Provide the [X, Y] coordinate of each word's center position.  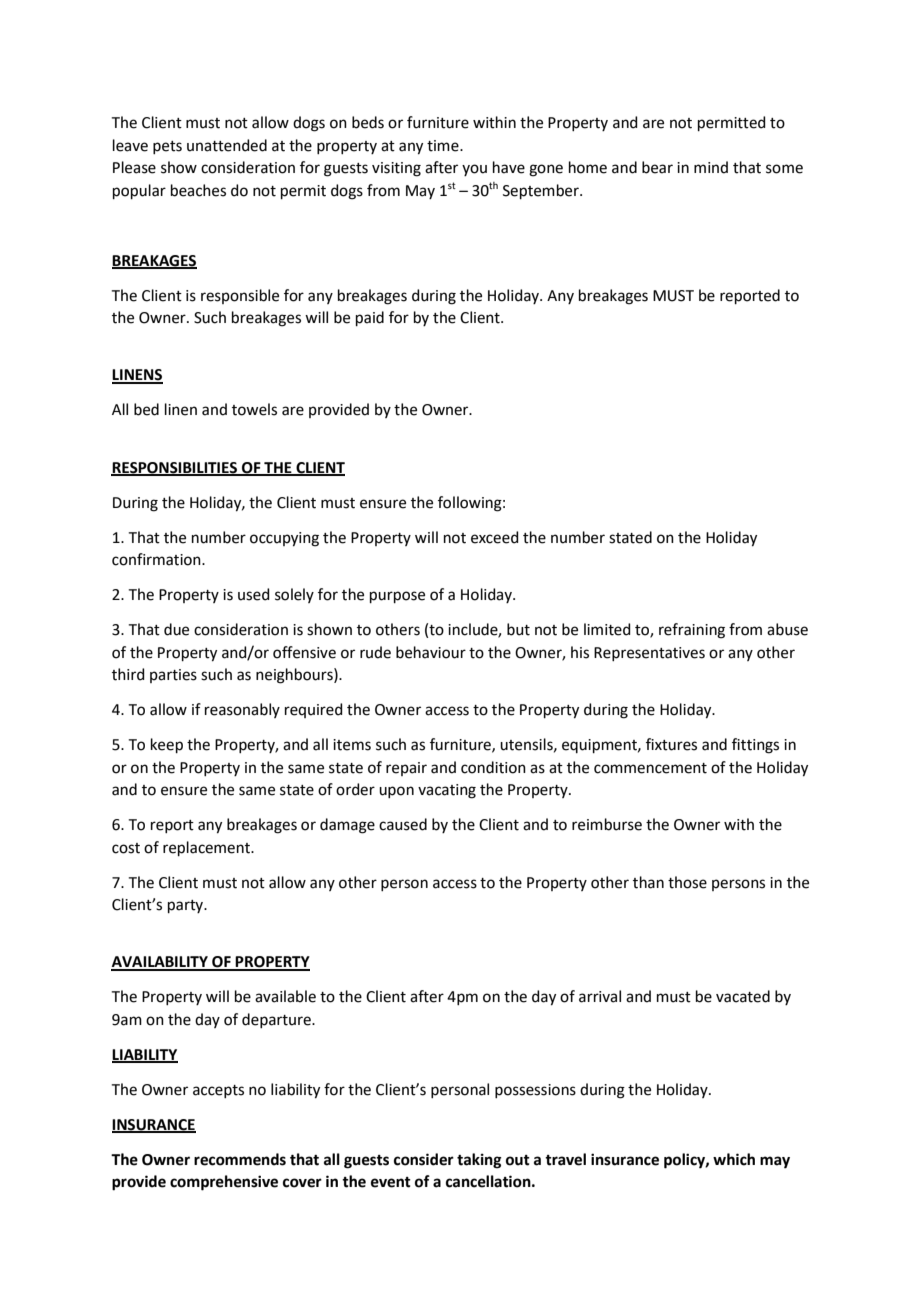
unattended [227, 145]
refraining [692, 631]
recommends [240, 1159]
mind [711, 167]
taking [479, 1161]
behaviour [431, 652]
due [176, 629]
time [444, 146]
